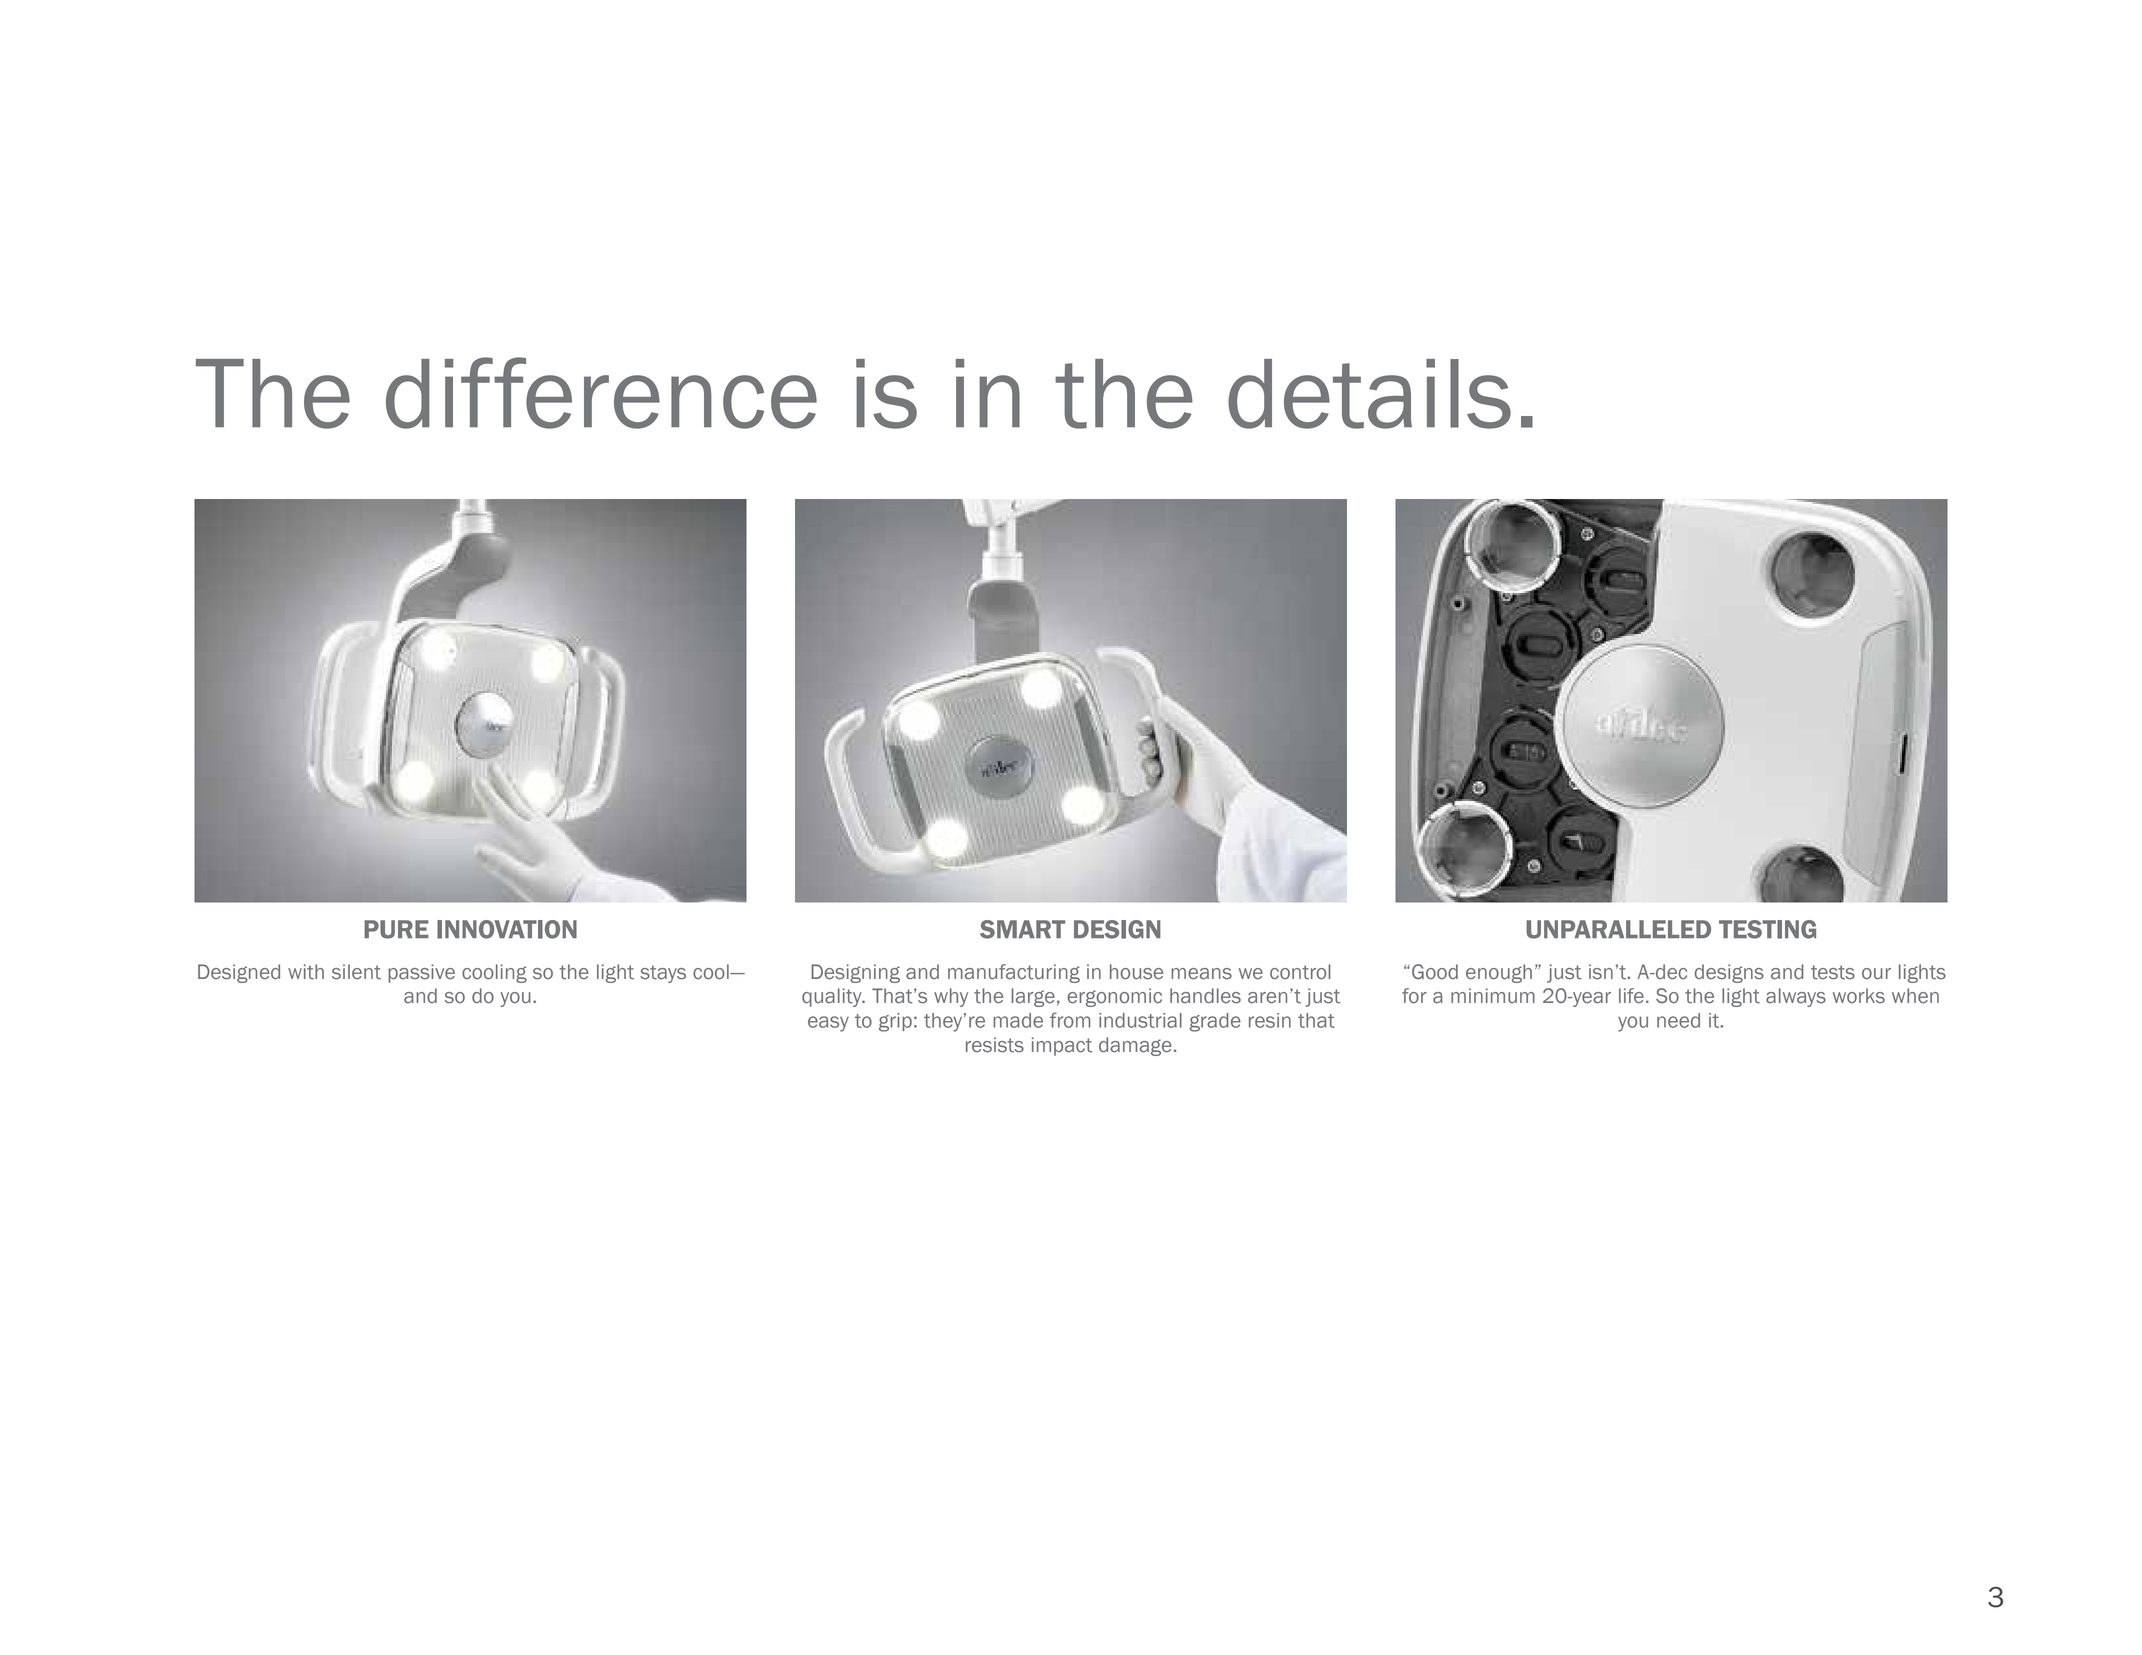 The height and width of the image is (1655, 2142). I want to click on details, so click(1369, 394).
